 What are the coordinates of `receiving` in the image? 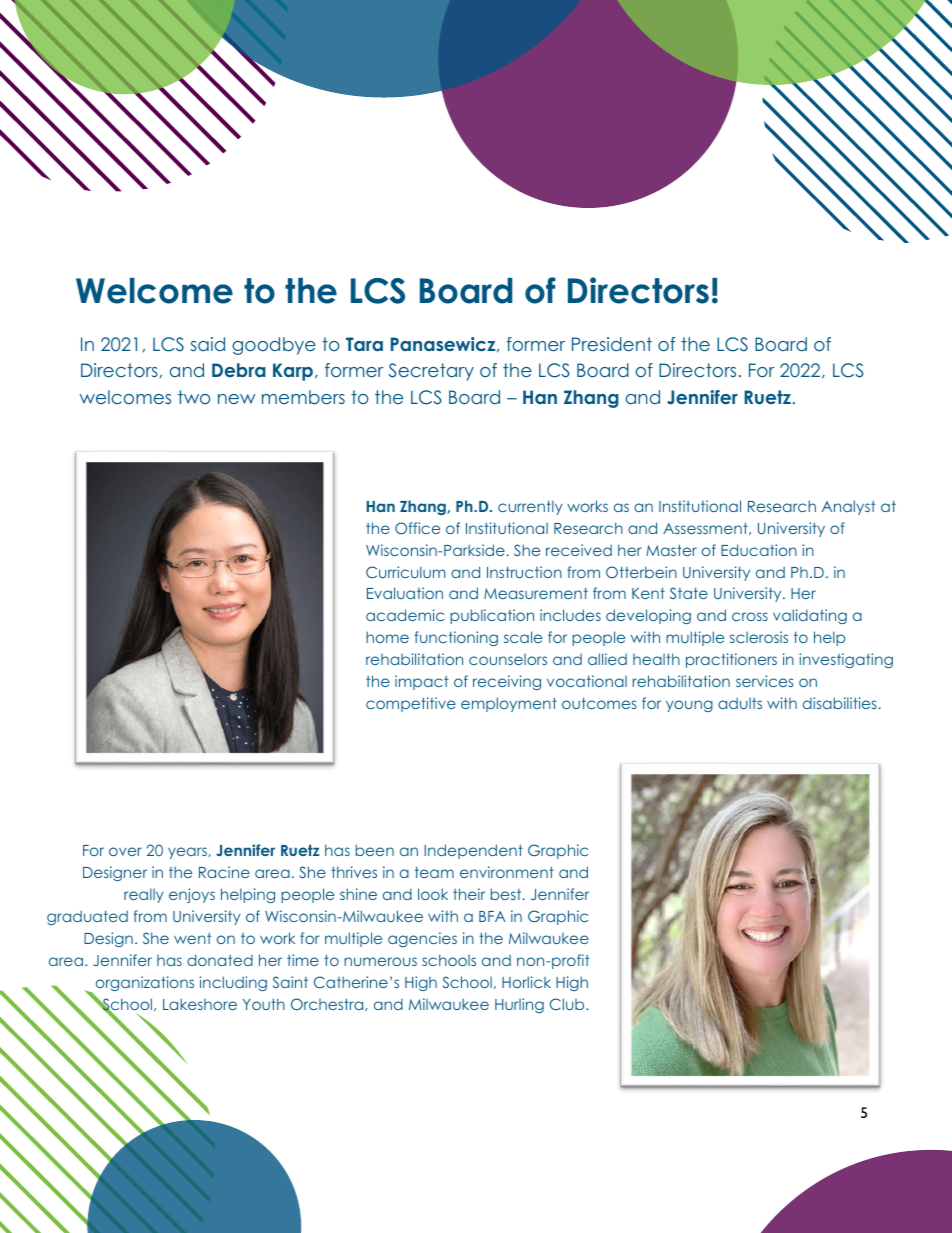 It's located at (507, 682).
